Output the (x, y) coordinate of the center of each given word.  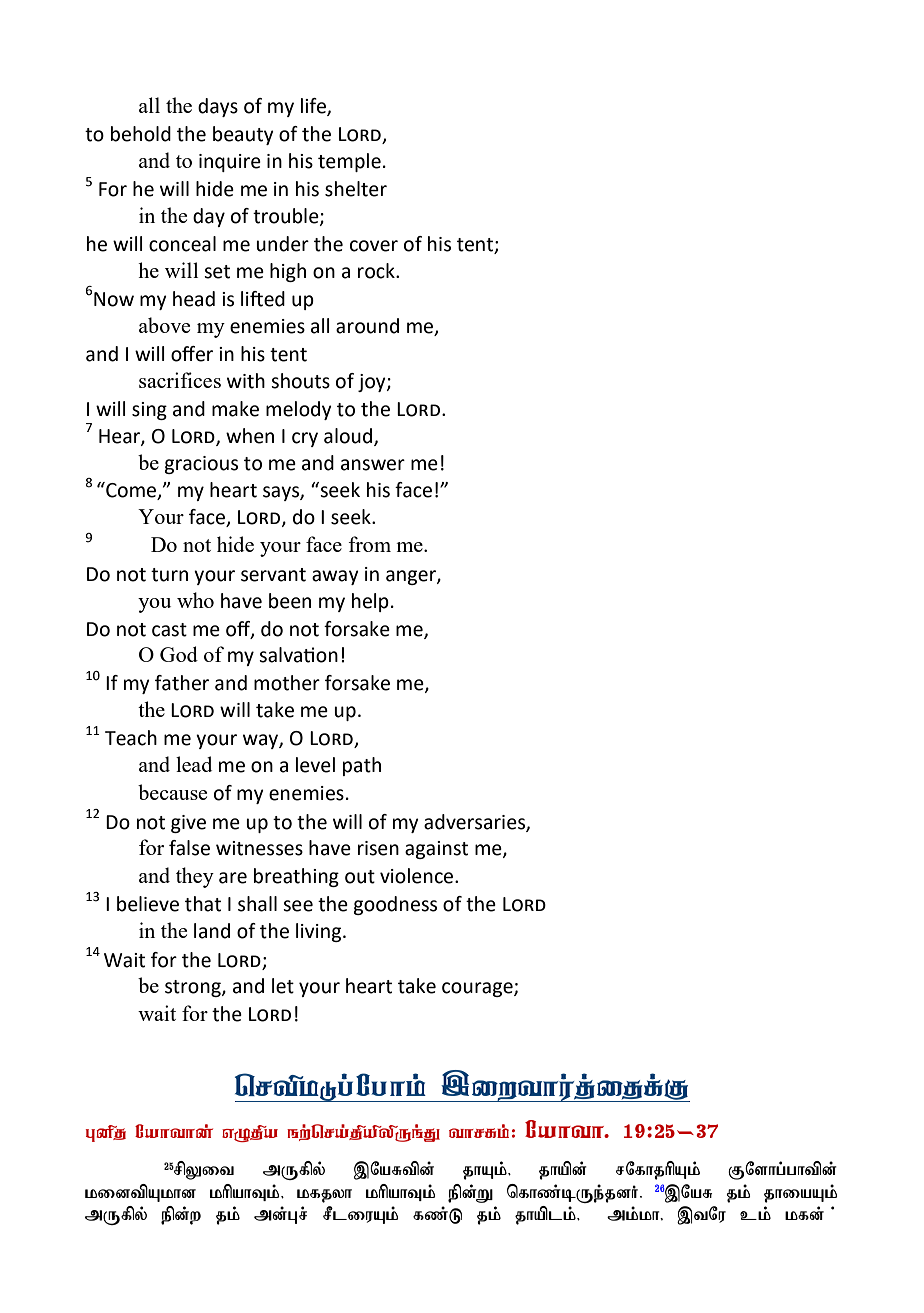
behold (141, 134)
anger (412, 577)
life (314, 106)
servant (273, 575)
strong (194, 988)
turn (169, 575)
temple (349, 162)
